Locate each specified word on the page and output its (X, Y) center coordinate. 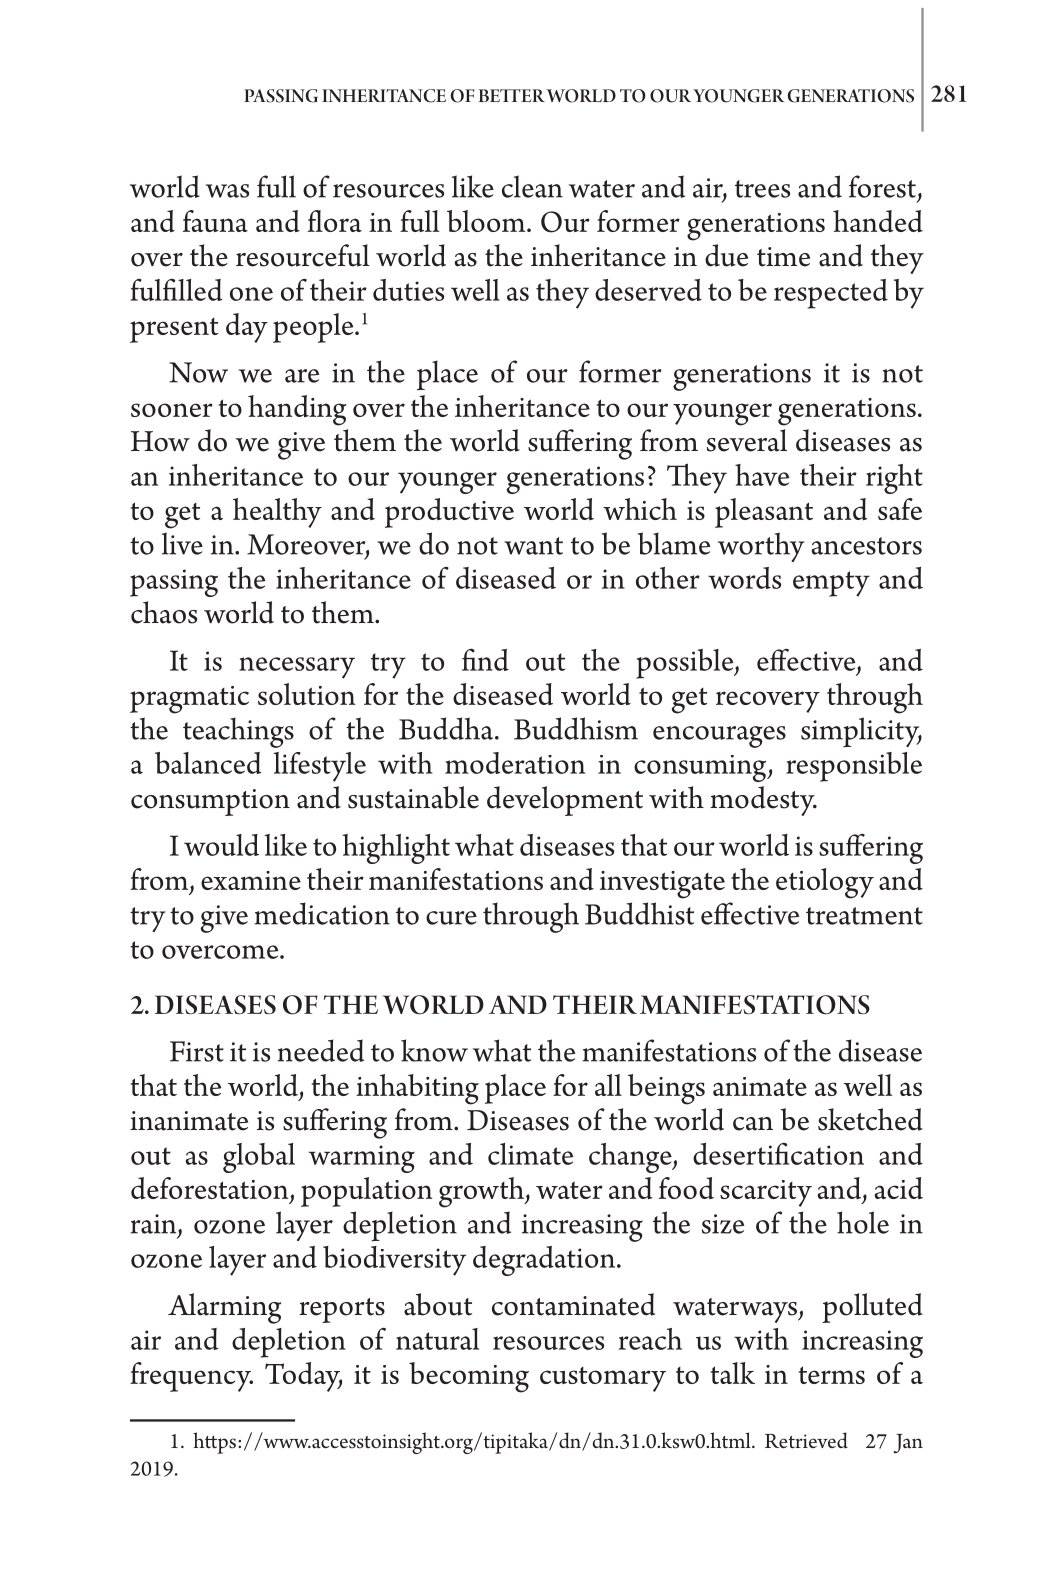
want (533, 546)
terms (831, 1375)
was (227, 191)
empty (831, 584)
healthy (277, 513)
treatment (864, 916)
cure (451, 918)
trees (762, 189)
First (197, 1051)
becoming (469, 1377)
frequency (191, 1377)
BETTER (511, 95)
